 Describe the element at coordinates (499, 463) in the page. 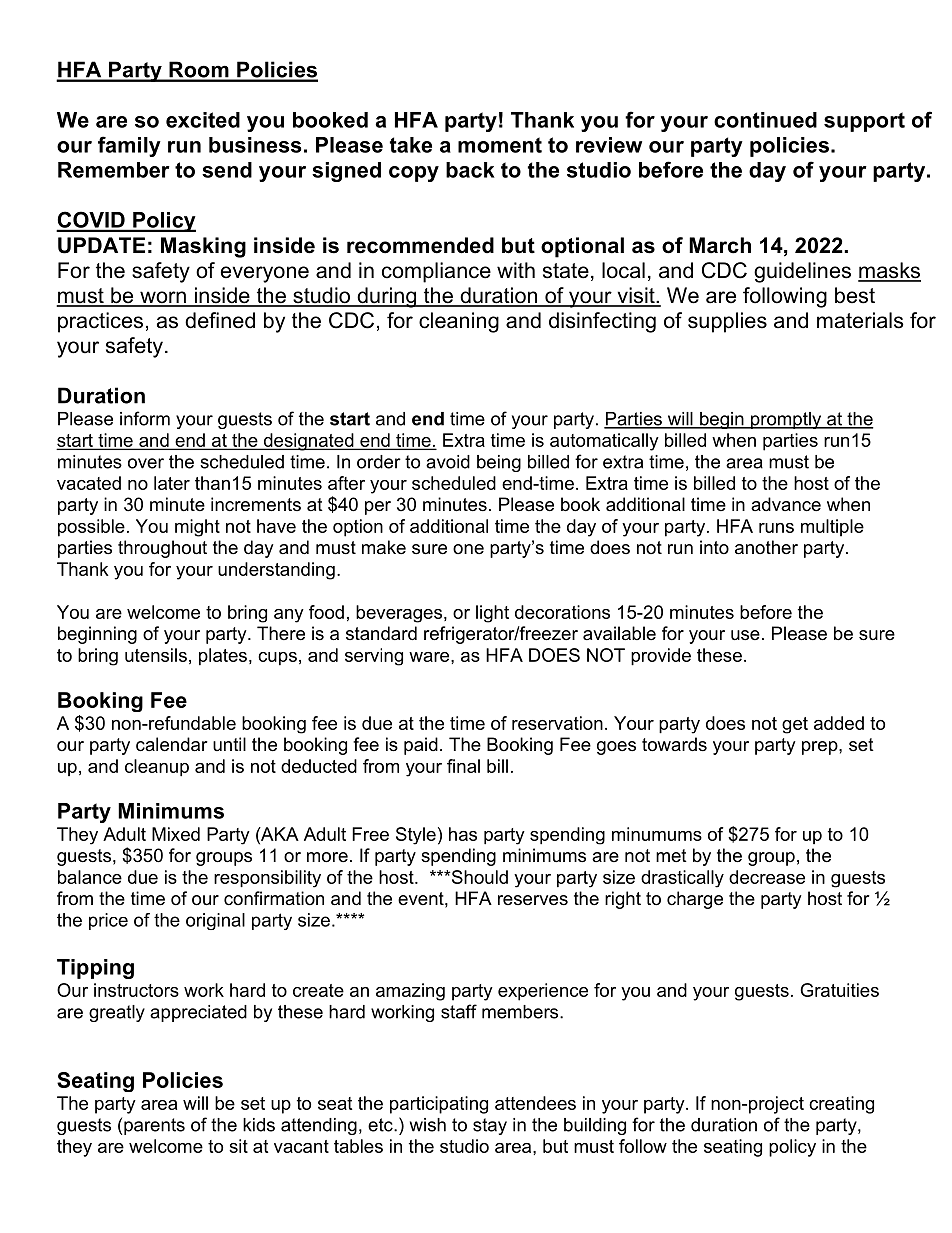

I see `being` at that location.
